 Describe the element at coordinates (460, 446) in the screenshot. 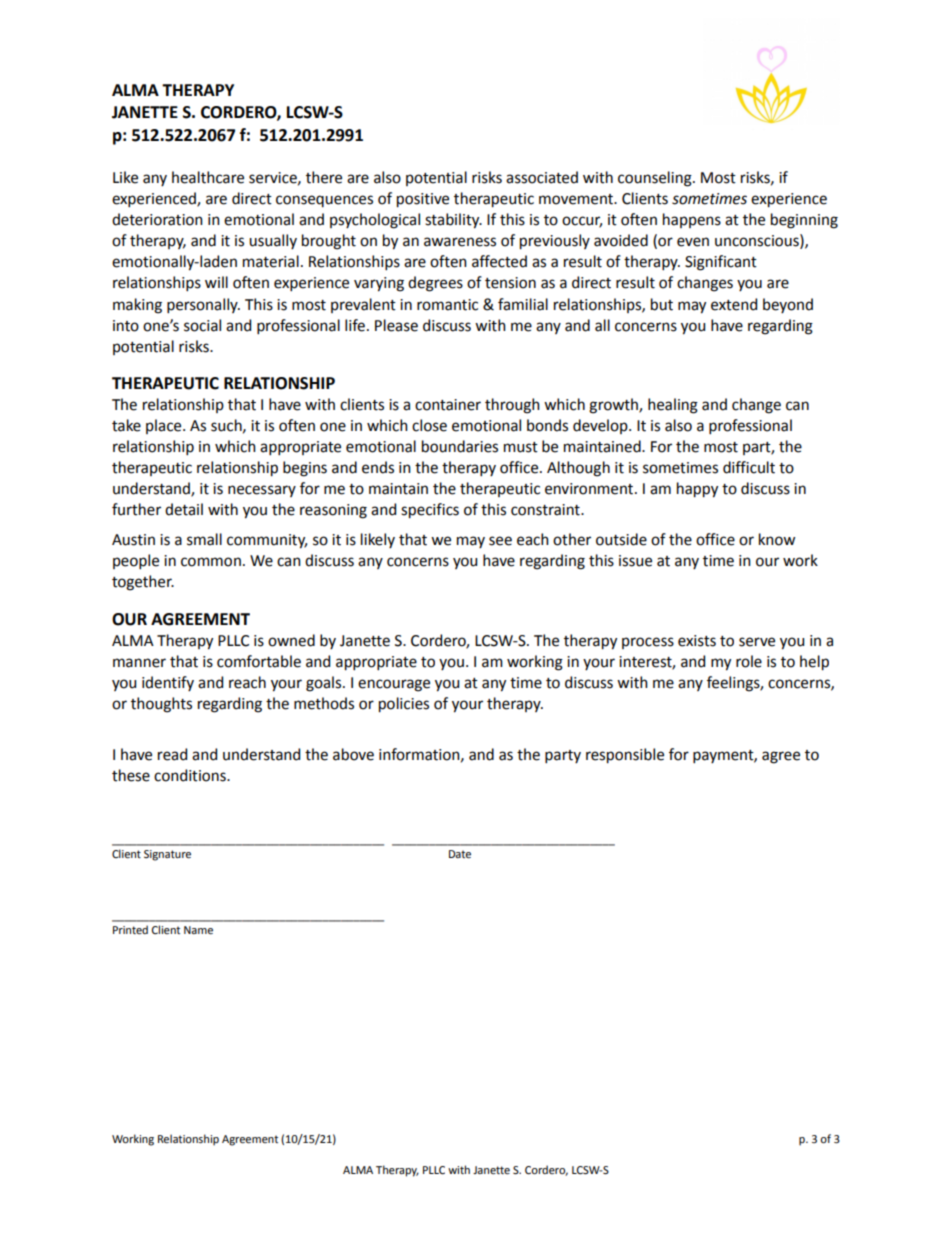

I see `boundaries` at that location.
